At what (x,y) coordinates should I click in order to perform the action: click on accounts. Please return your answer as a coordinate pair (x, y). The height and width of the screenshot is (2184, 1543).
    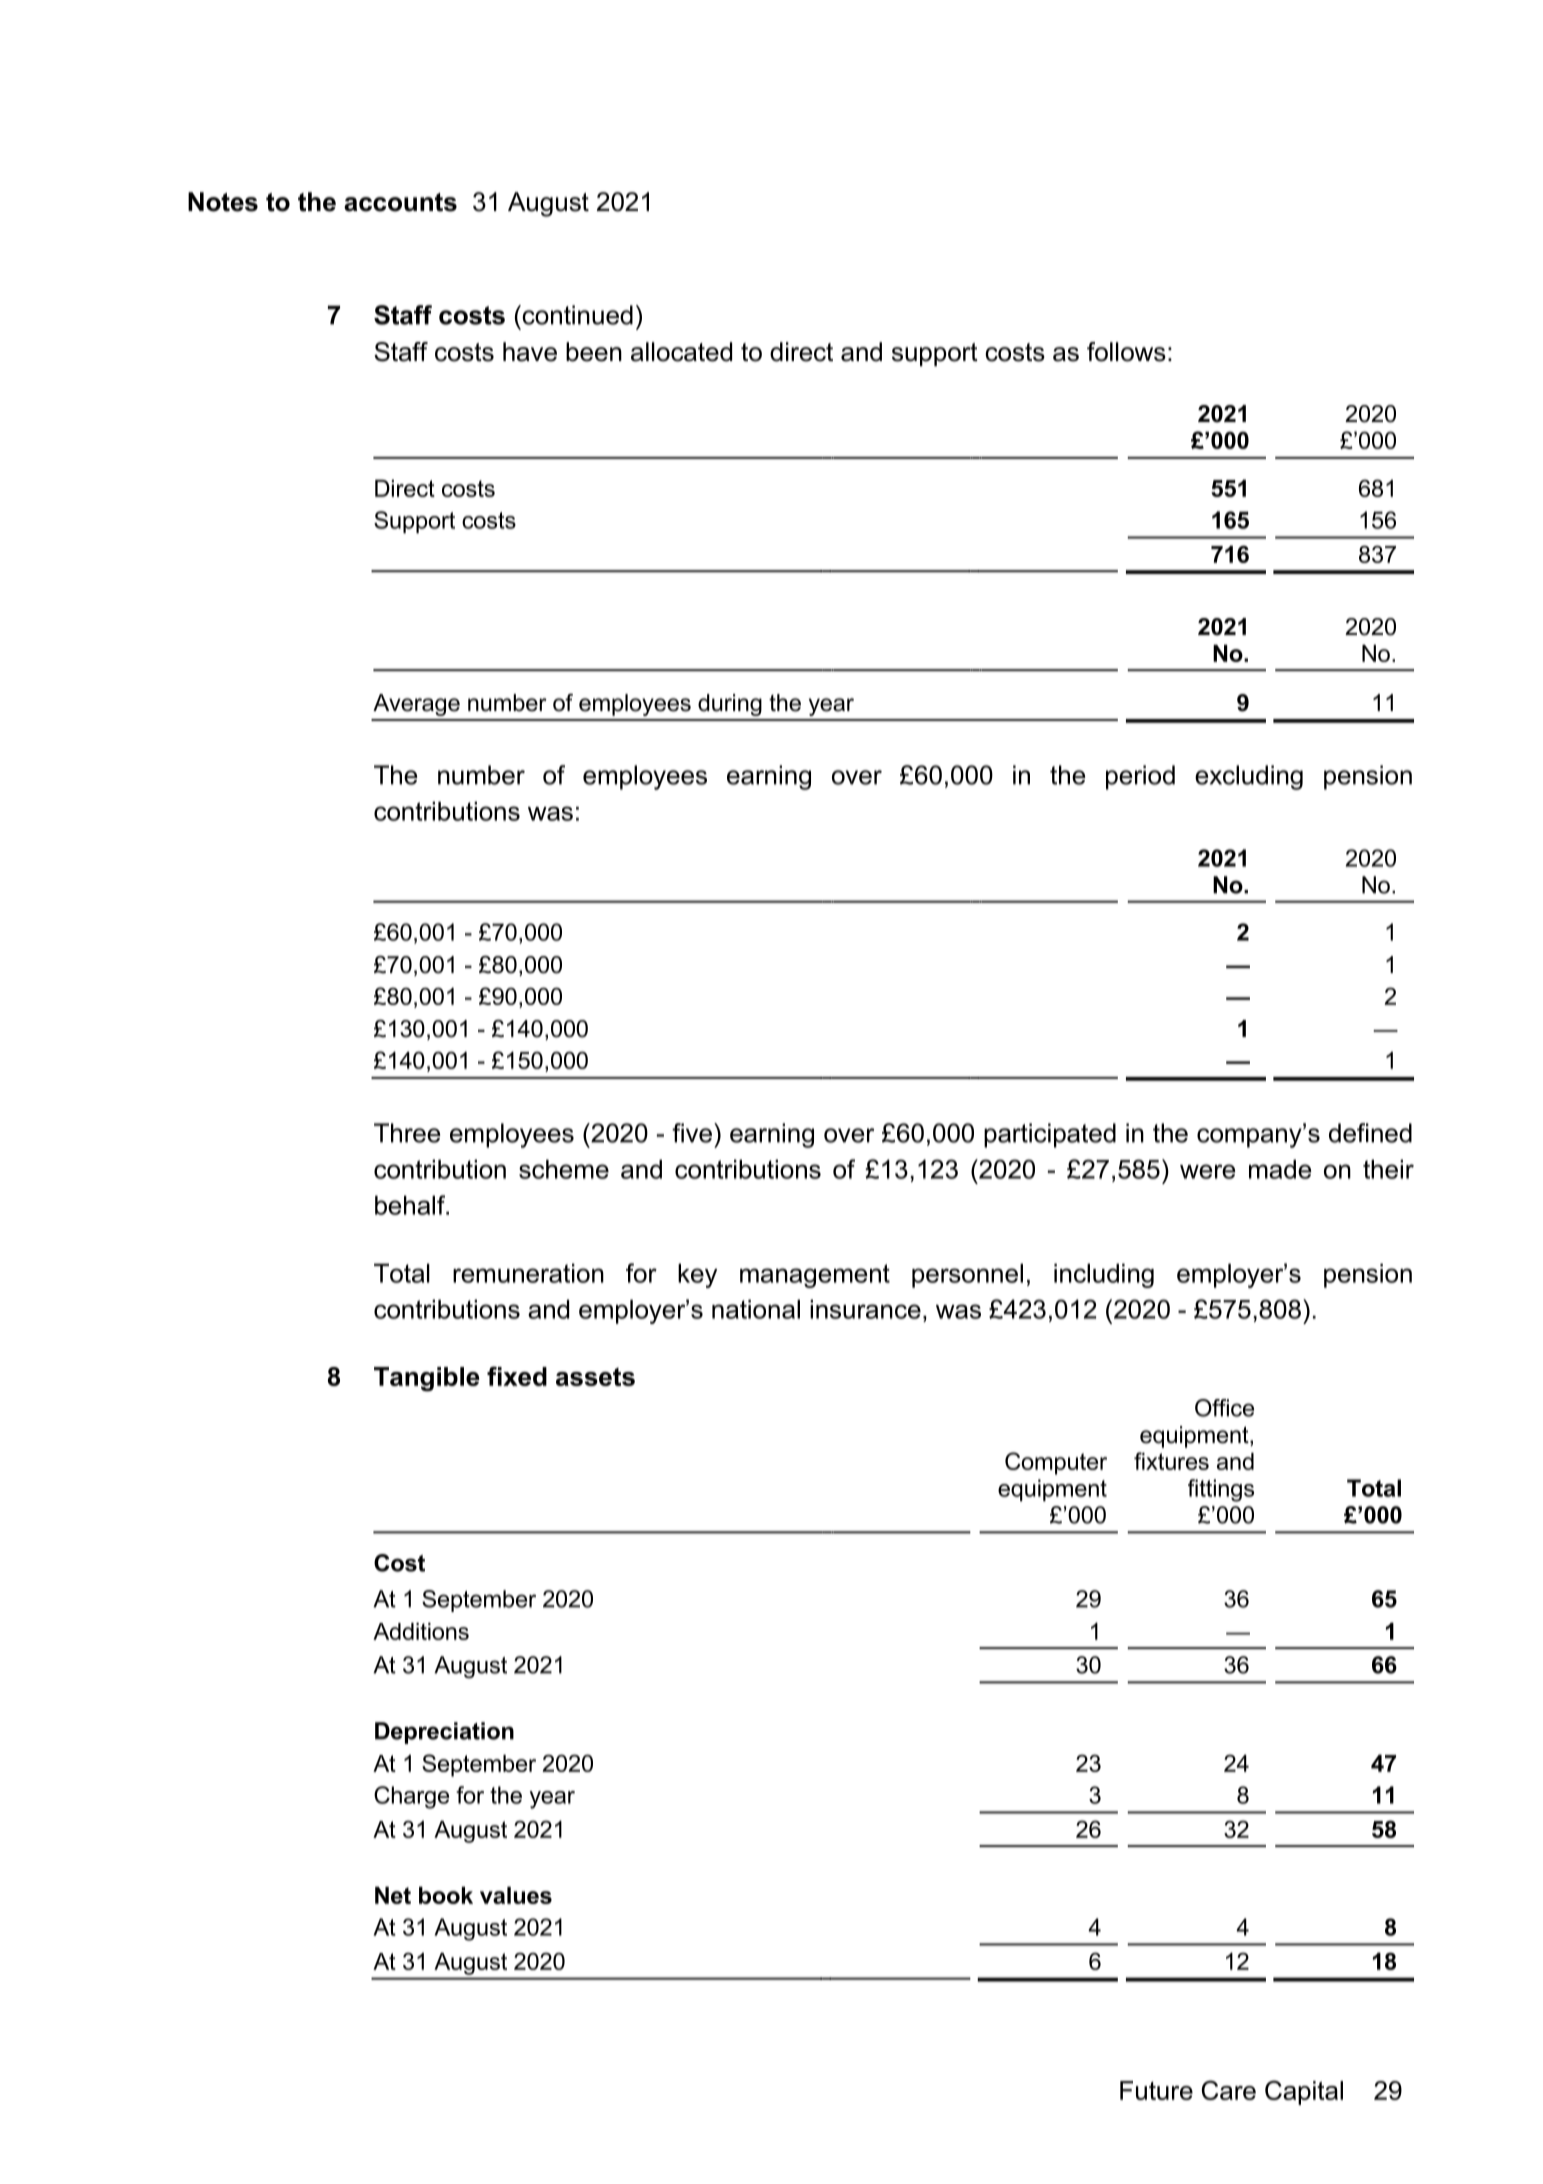
    Looking at the image, I should click on (400, 202).
